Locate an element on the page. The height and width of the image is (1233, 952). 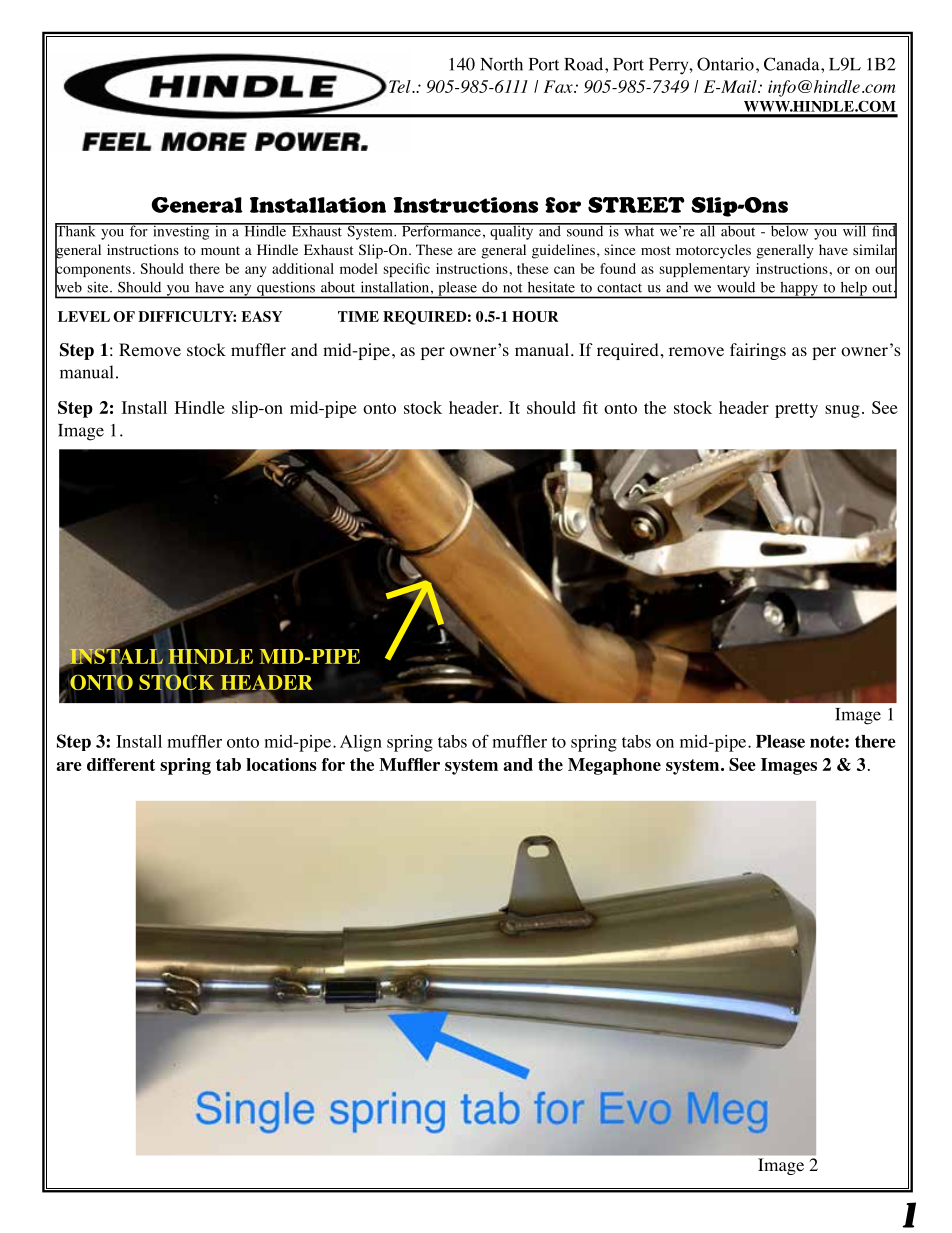
HOUR is located at coordinates (535, 316).
